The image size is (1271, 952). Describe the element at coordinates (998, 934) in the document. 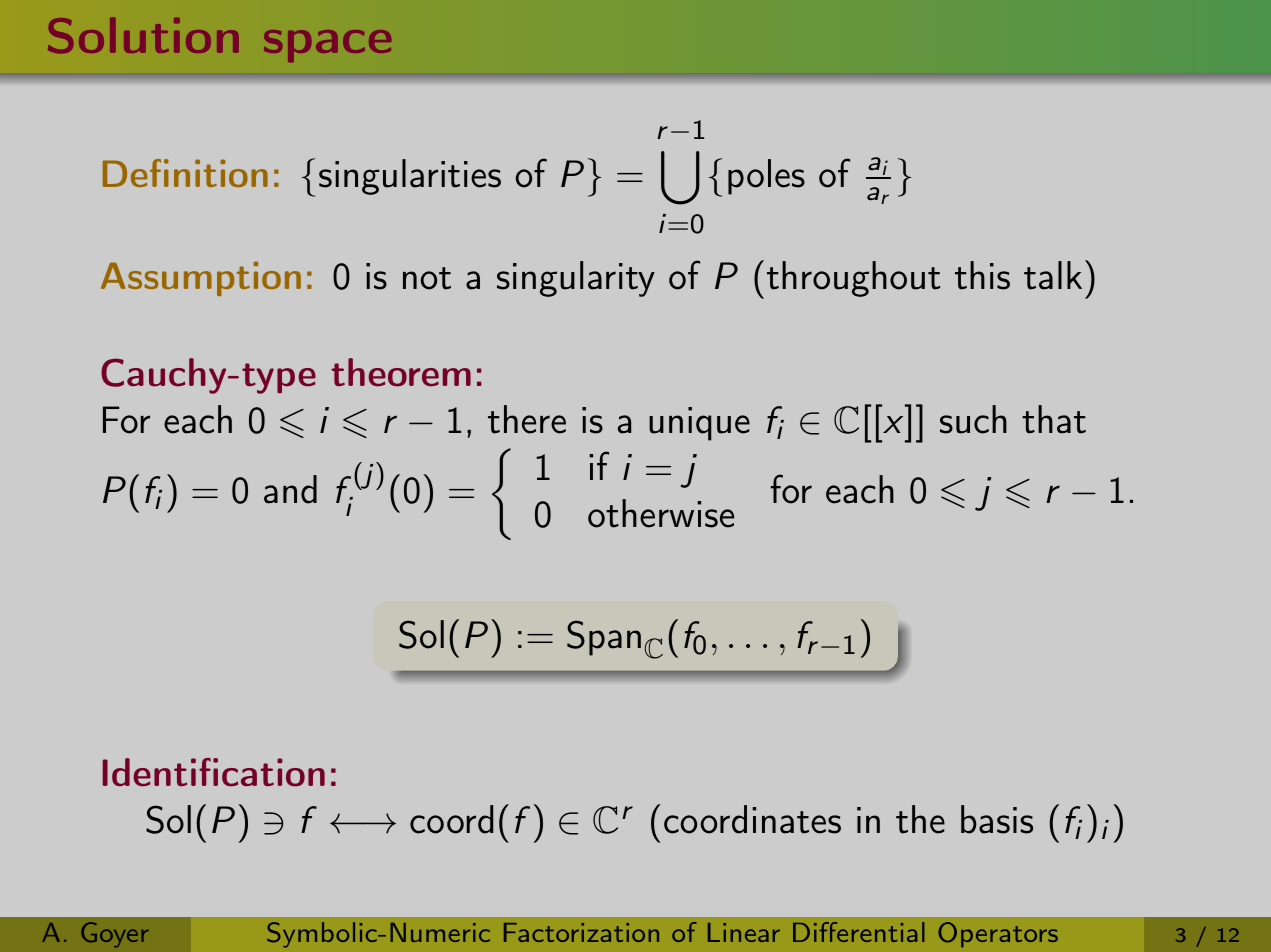

I see `Operators` at that location.
